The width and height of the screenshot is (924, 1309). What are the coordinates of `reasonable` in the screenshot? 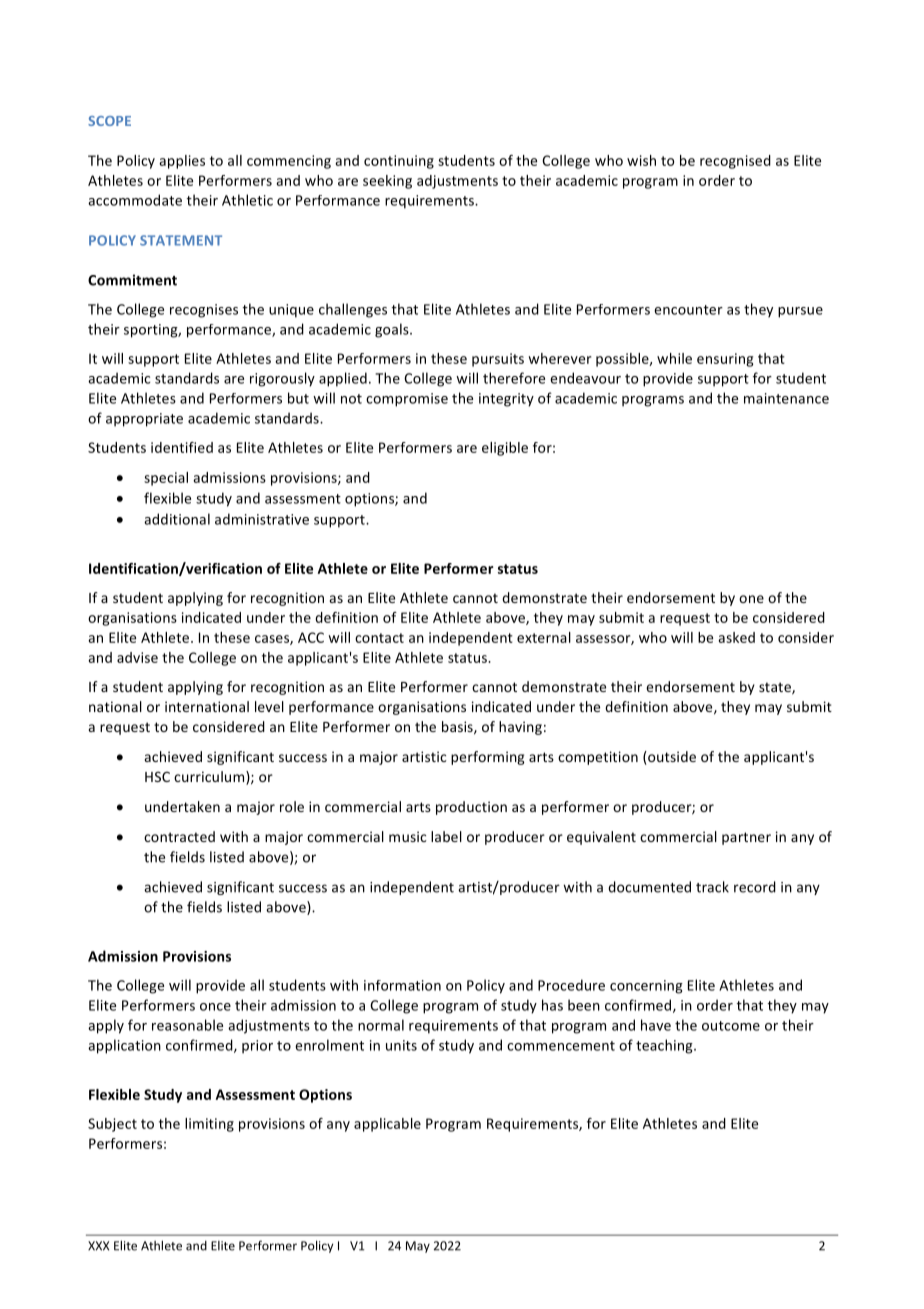 It's located at (187, 1025).
